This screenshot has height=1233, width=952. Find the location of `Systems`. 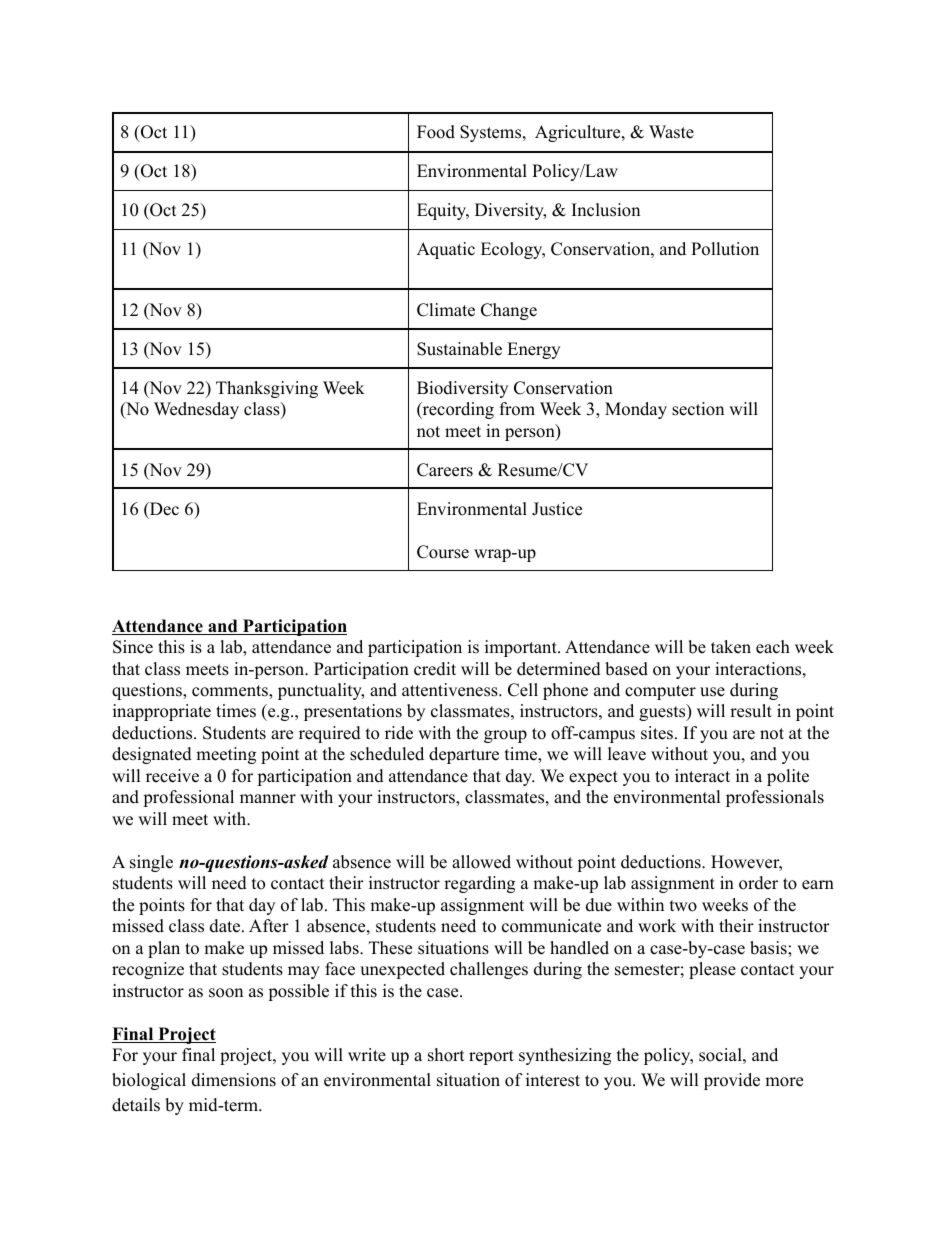

Systems is located at coordinates (492, 133).
